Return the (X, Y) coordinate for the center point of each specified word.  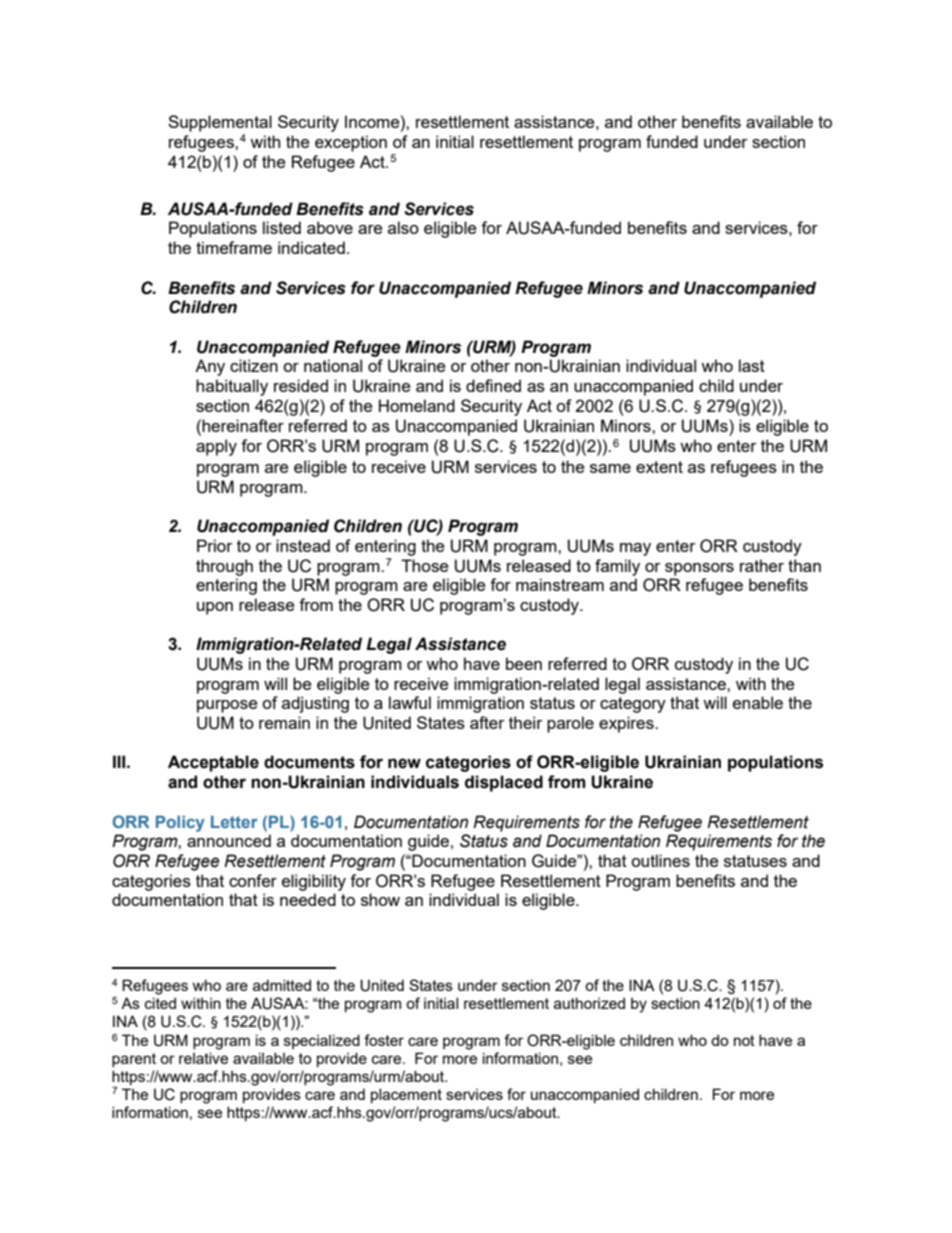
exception (351, 143)
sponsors (699, 569)
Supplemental (220, 123)
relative (203, 1058)
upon (215, 608)
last (752, 365)
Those (424, 565)
